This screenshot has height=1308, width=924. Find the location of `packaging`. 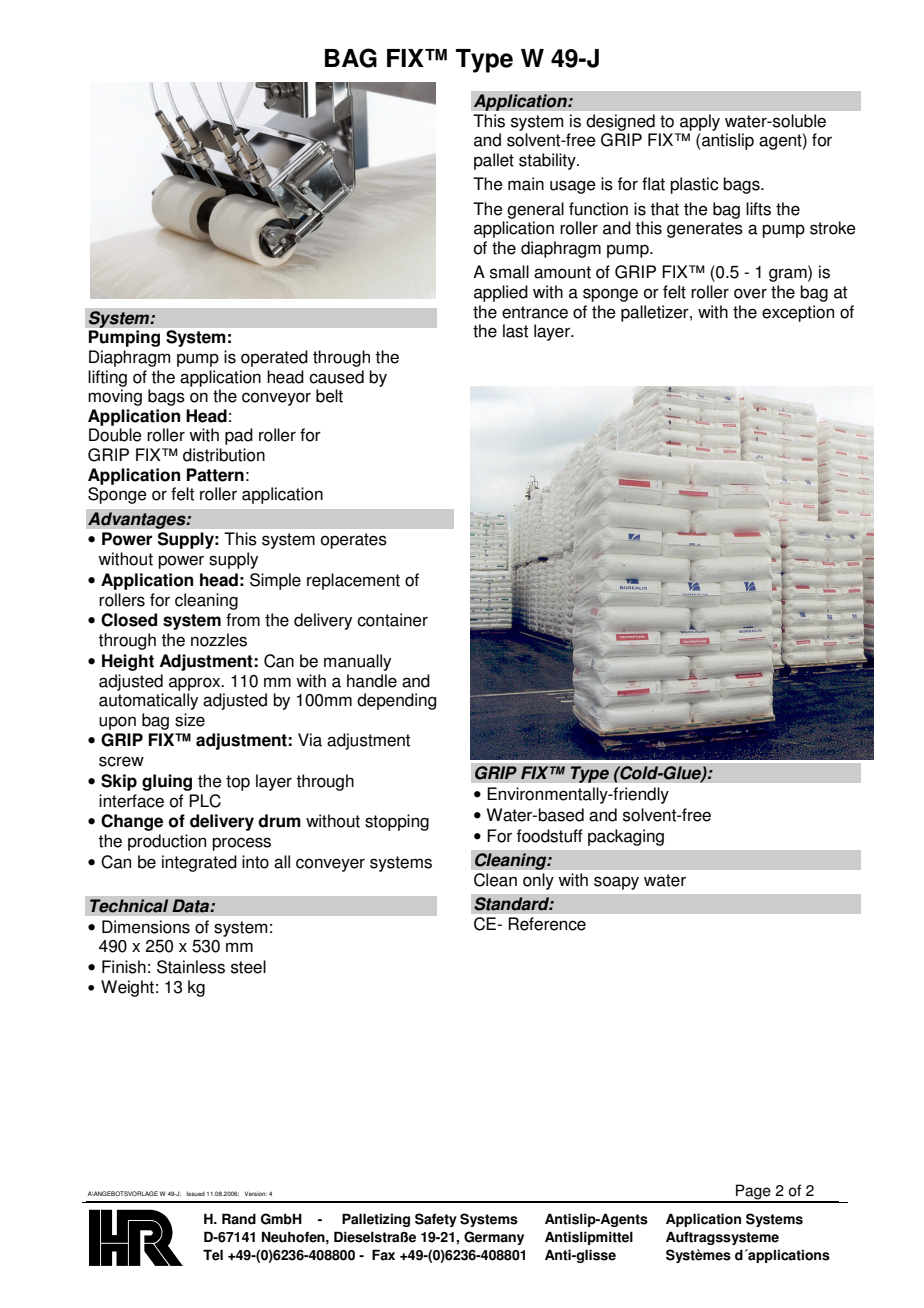

packaging is located at coordinates (626, 837).
